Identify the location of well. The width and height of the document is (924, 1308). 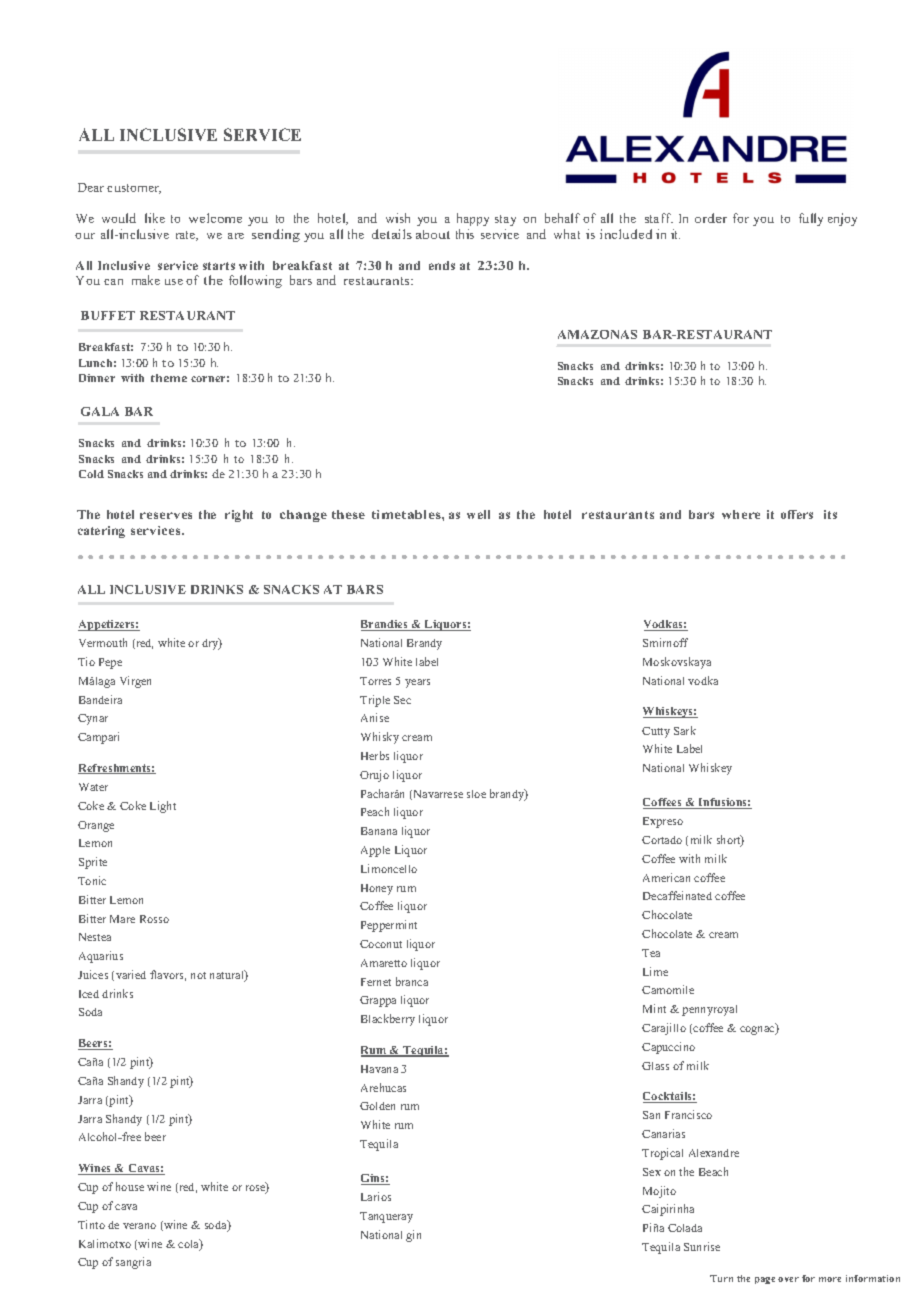
(478, 514).
